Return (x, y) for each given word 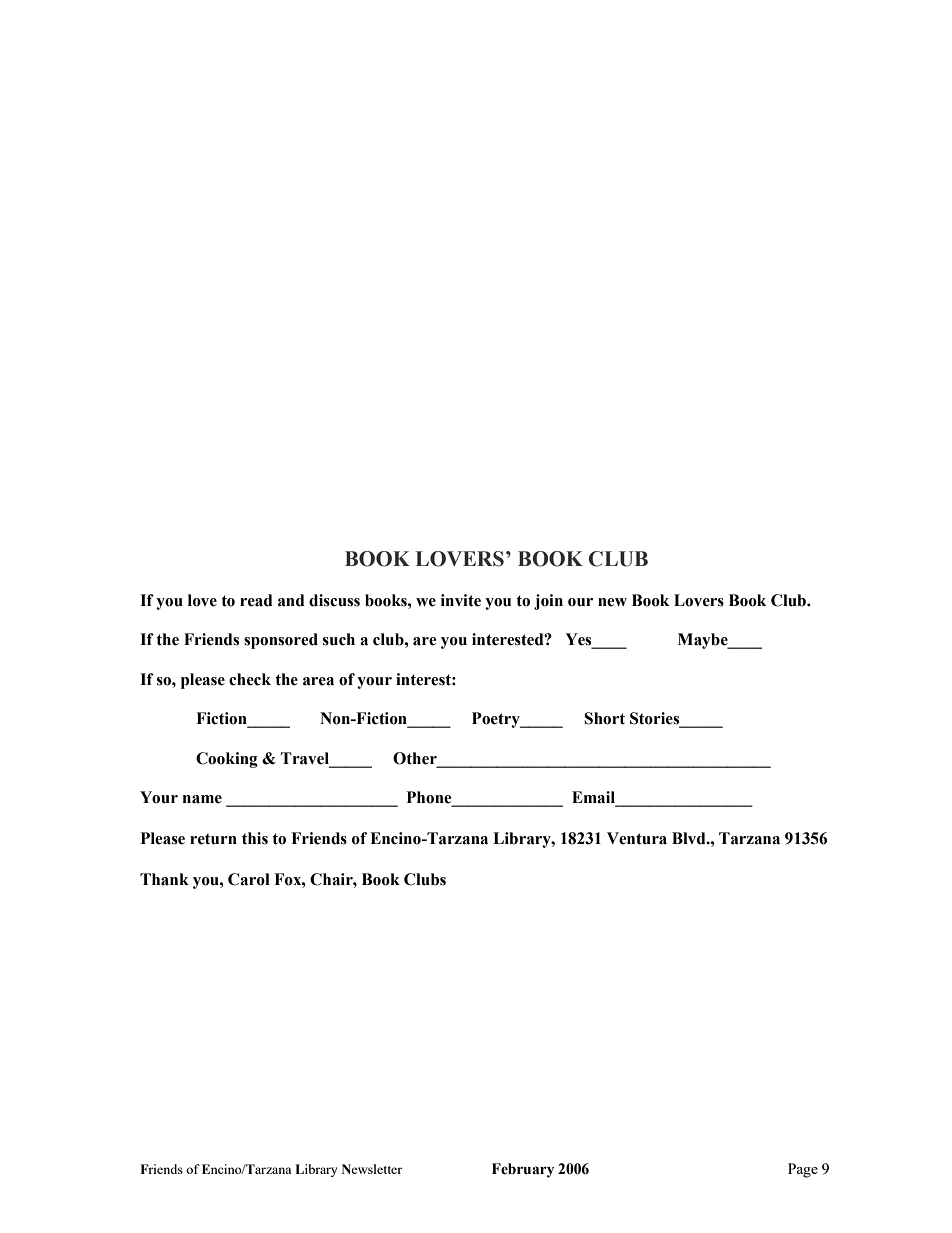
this (255, 838)
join (548, 602)
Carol (249, 879)
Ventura (637, 838)
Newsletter (372, 1169)
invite (461, 600)
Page (803, 1170)
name (202, 799)
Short (604, 718)
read (256, 600)
